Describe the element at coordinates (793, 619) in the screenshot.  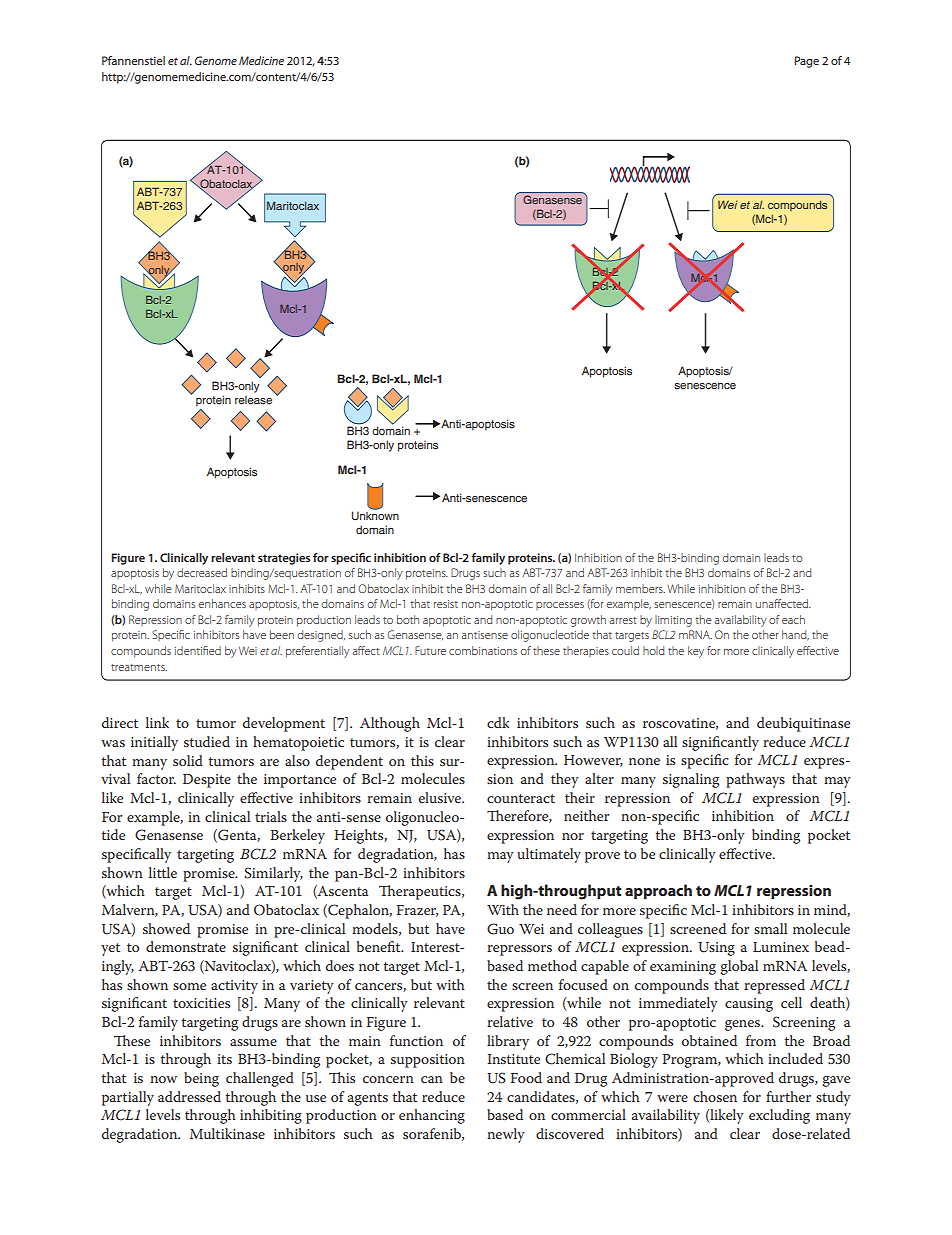
I see `each` at that location.
